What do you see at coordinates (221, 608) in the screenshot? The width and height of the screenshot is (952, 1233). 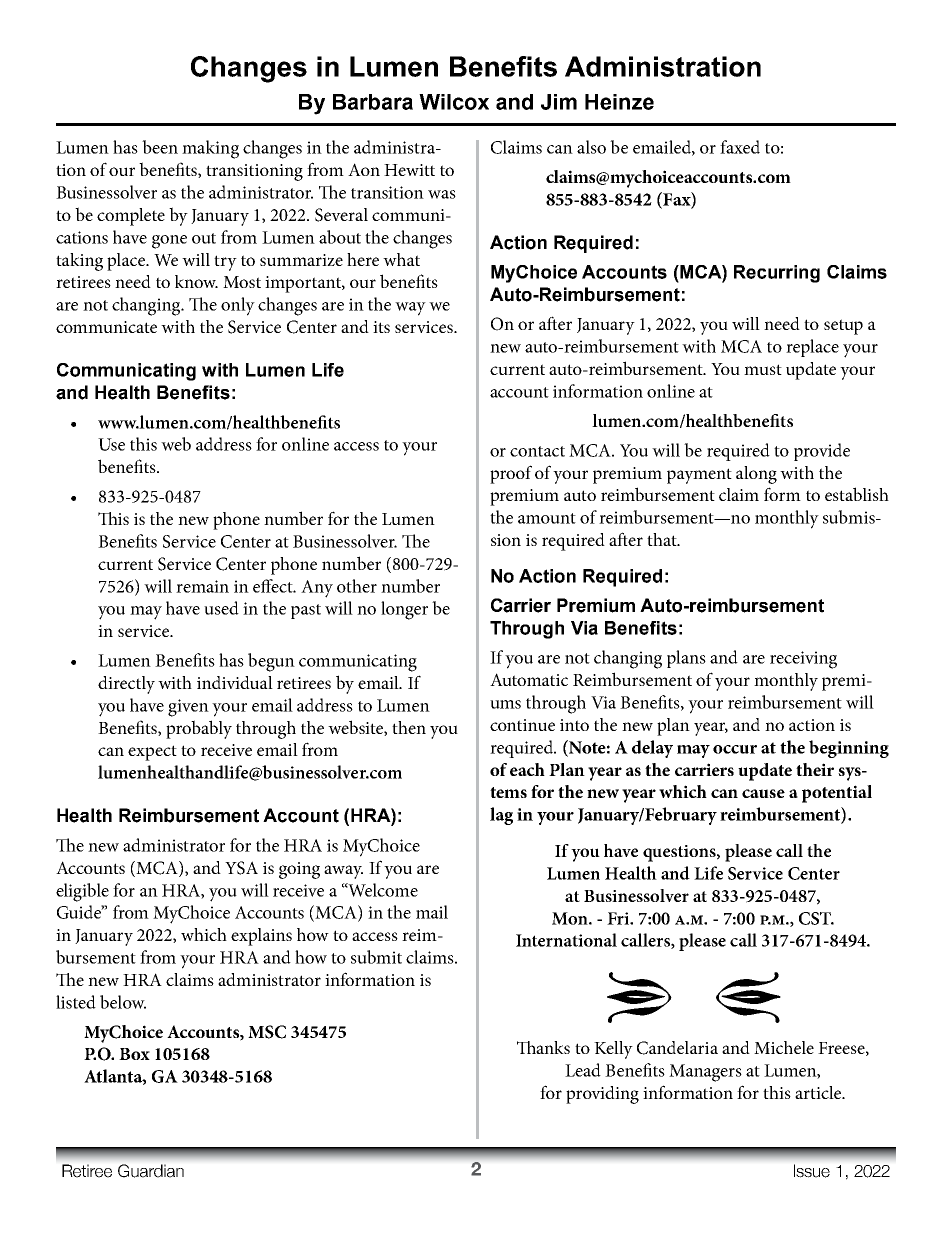 I see `used` at bounding box center [221, 608].
